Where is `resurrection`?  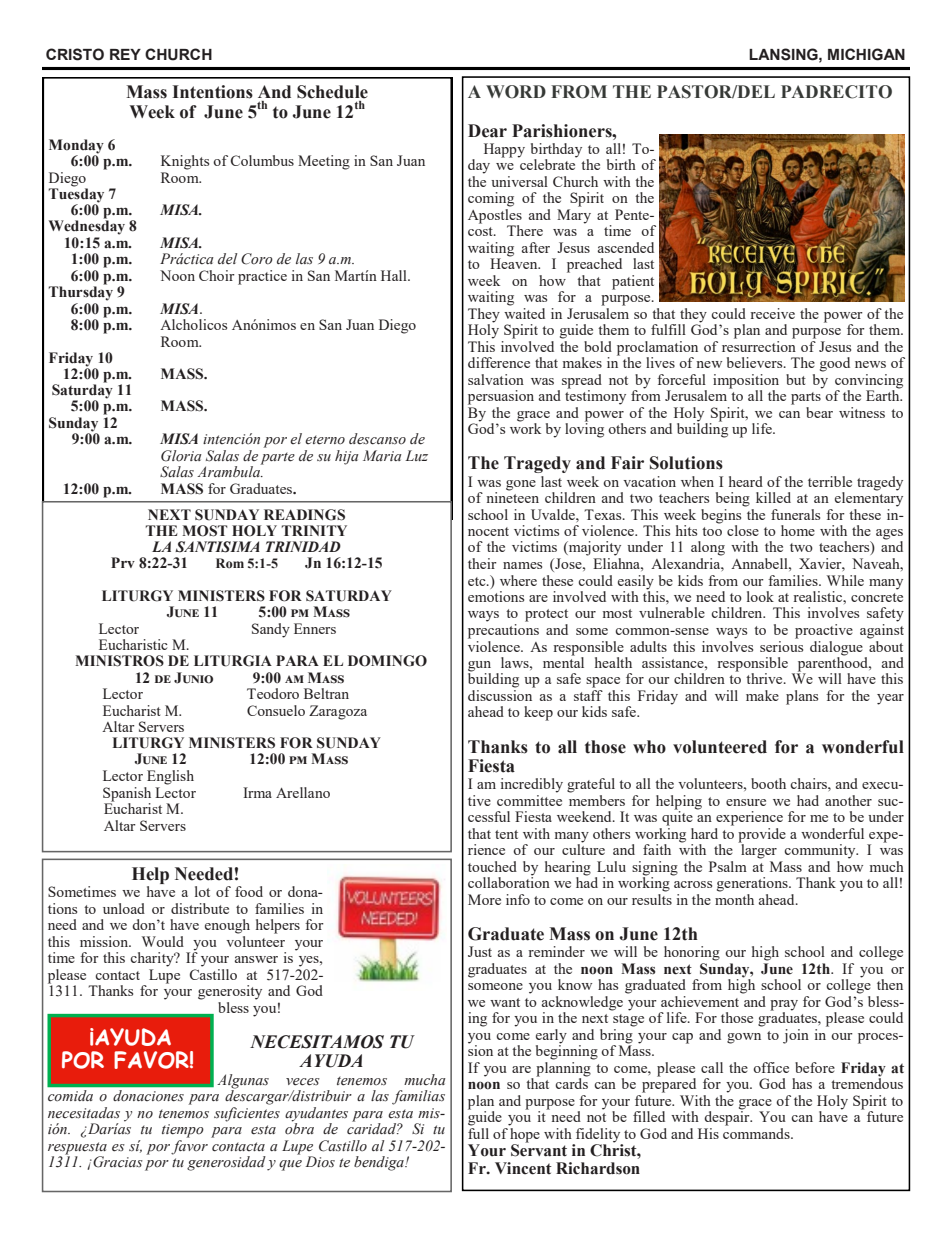
resurrection is located at coordinates (759, 345).
